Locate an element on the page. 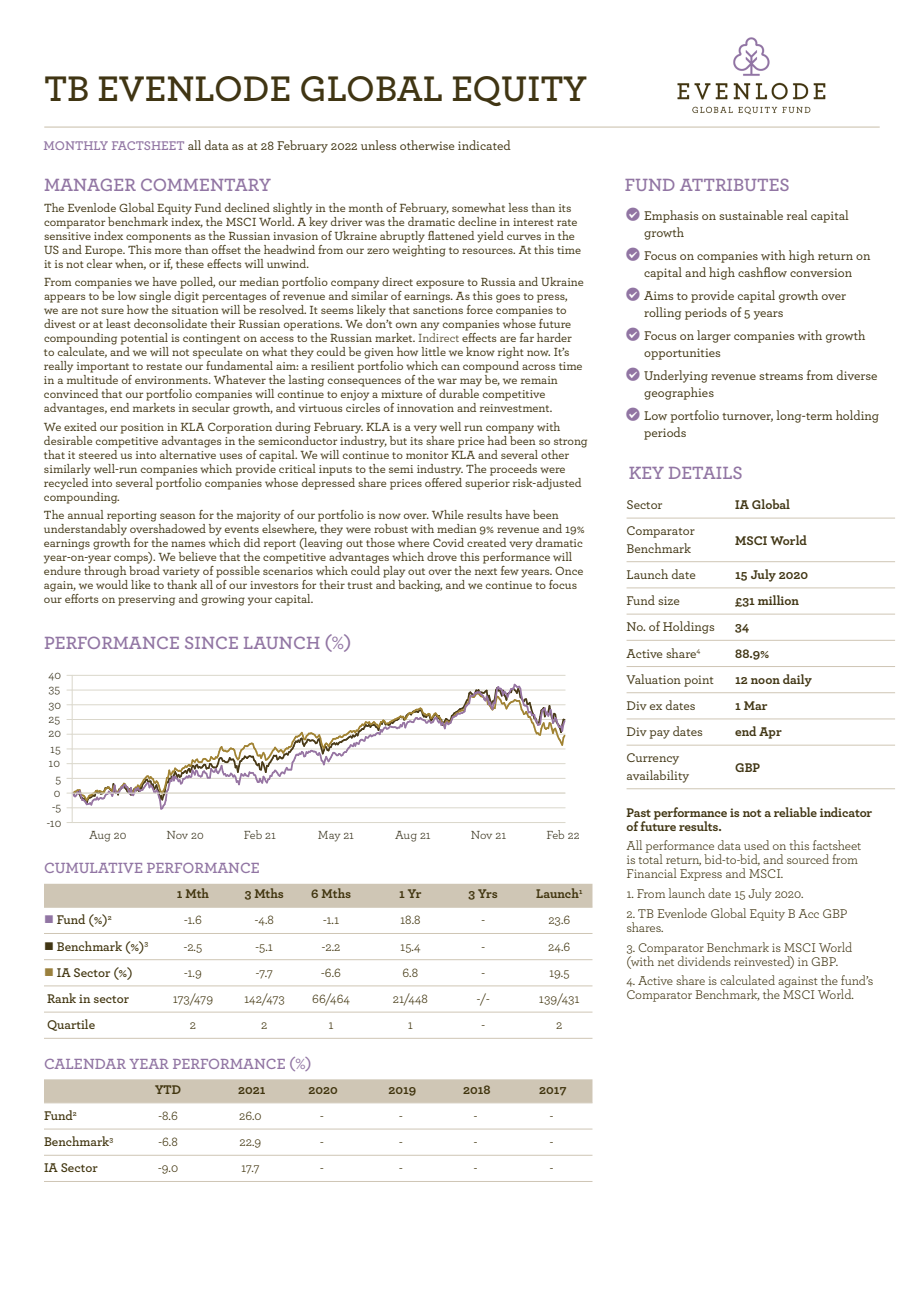  sustainable is located at coordinates (751, 215).
